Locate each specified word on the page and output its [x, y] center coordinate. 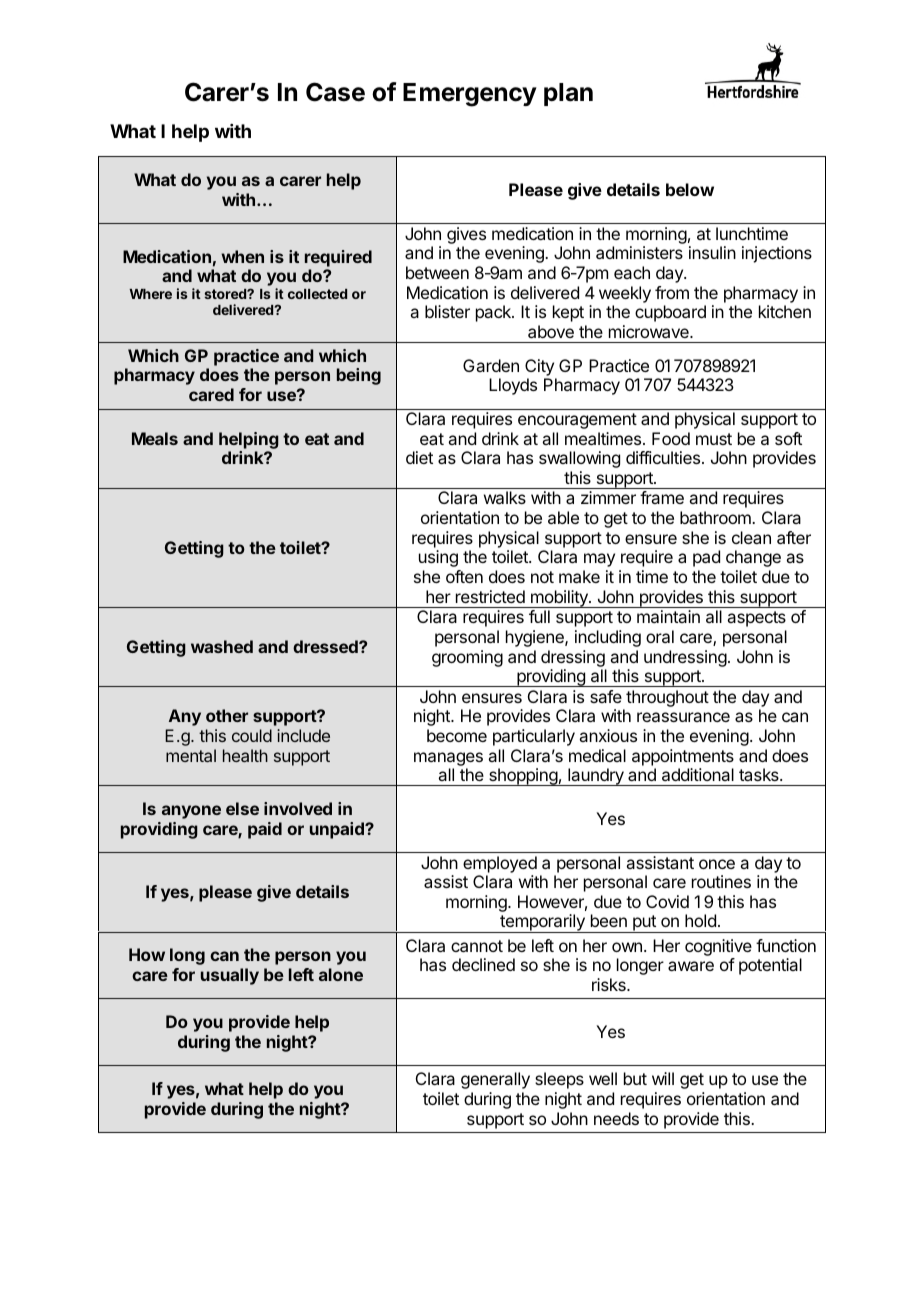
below [690, 189]
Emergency [470, 95]
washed [222, 646]
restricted [490, 596]
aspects [756, 619]
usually [230, 976]
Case [335, 92]
